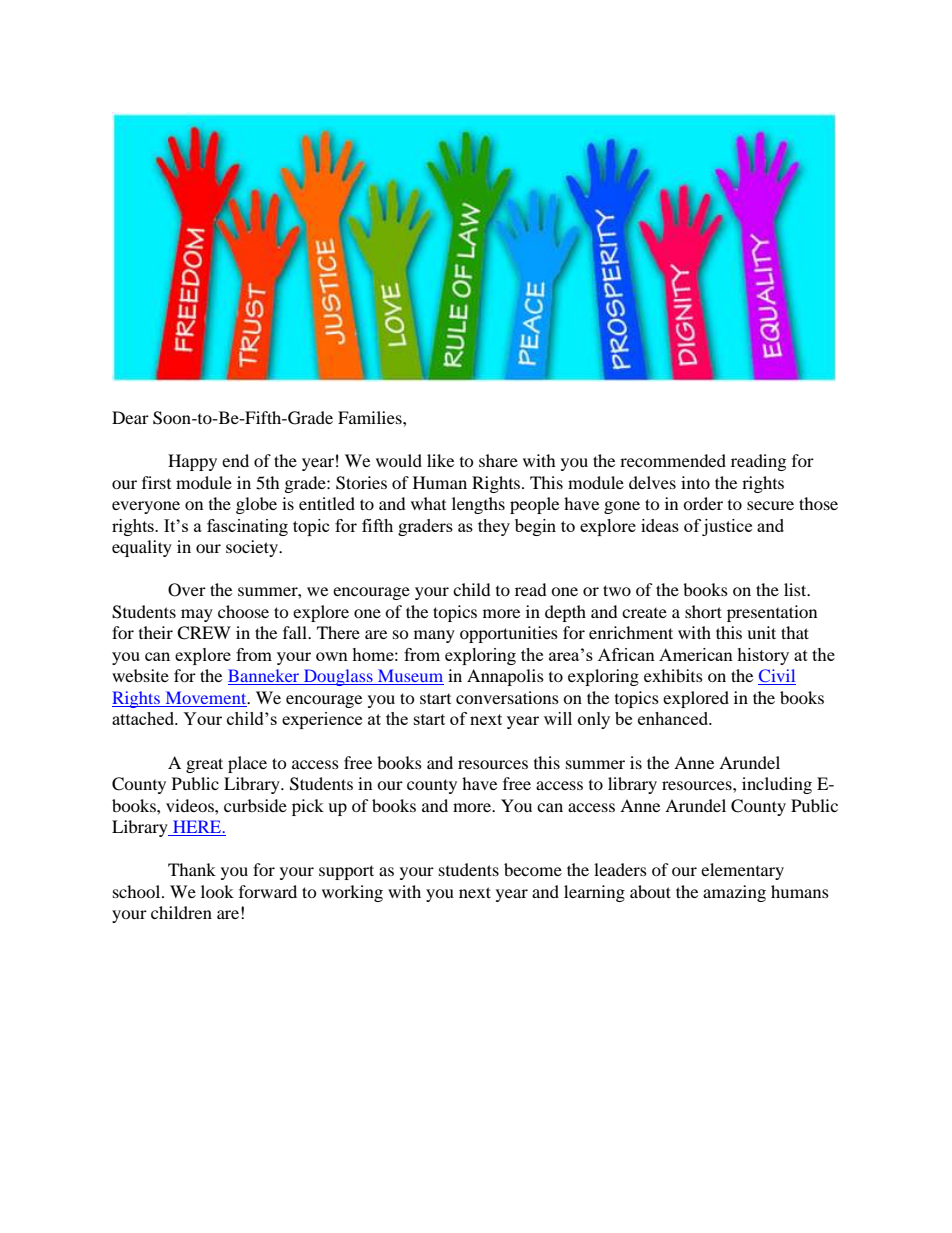 The width and height of the screenshot is (952, 1233). I want to click on many, so click(434, 636).
